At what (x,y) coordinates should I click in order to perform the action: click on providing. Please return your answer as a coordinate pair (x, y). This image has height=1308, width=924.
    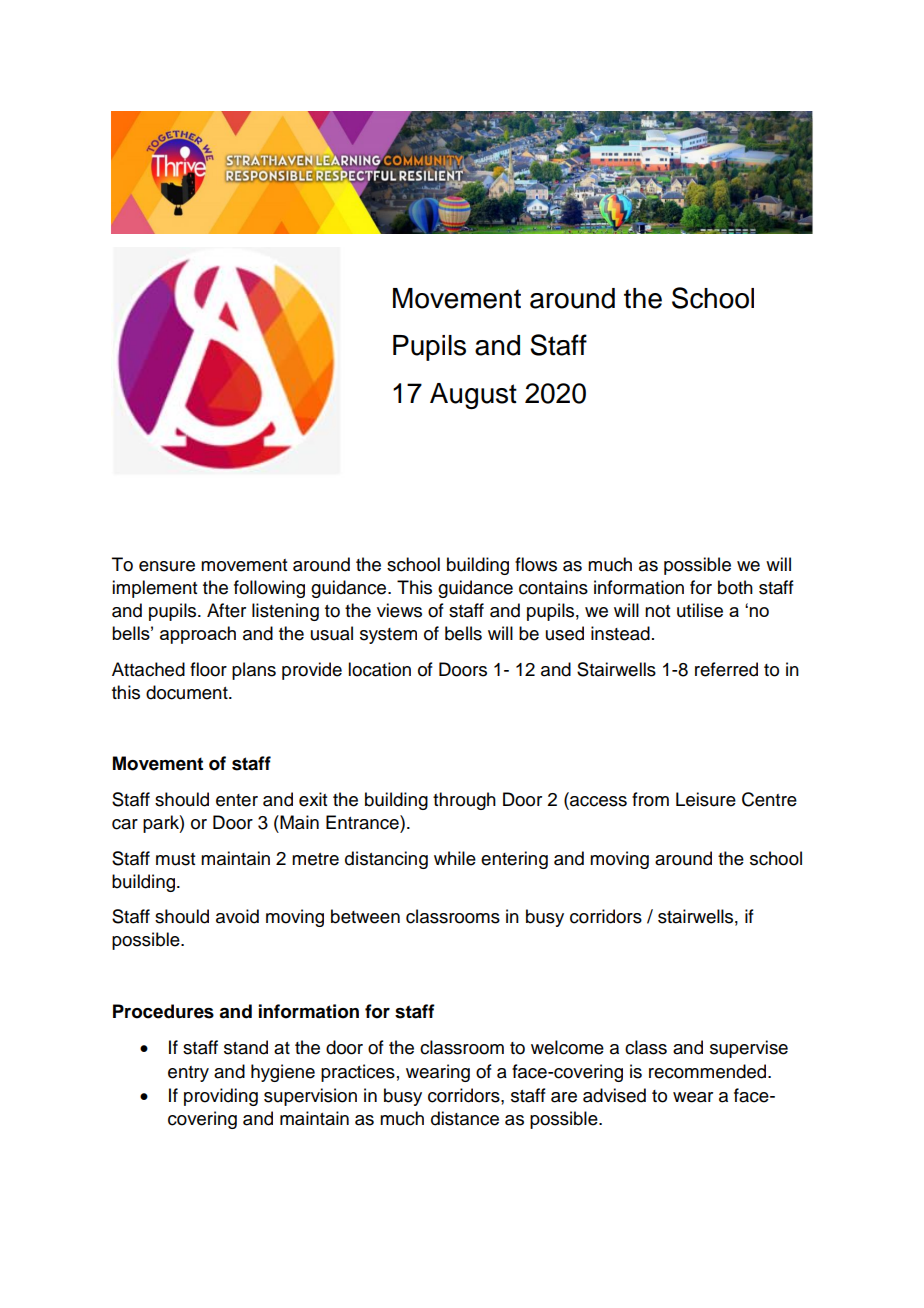
    Looking at the image, I should click on (221, 1097).
